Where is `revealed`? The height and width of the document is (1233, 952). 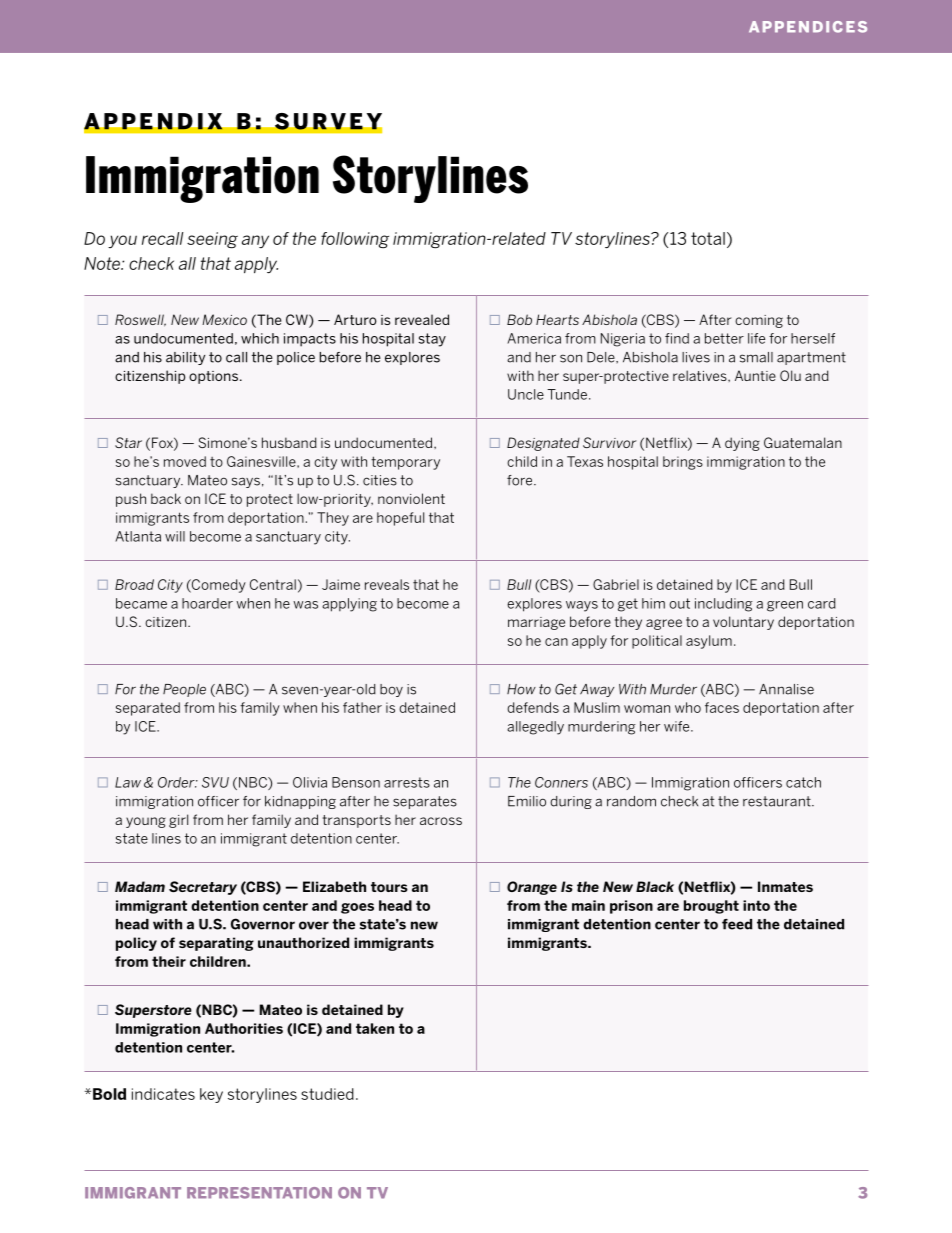
revealed is located at coordinates (422, 319).
